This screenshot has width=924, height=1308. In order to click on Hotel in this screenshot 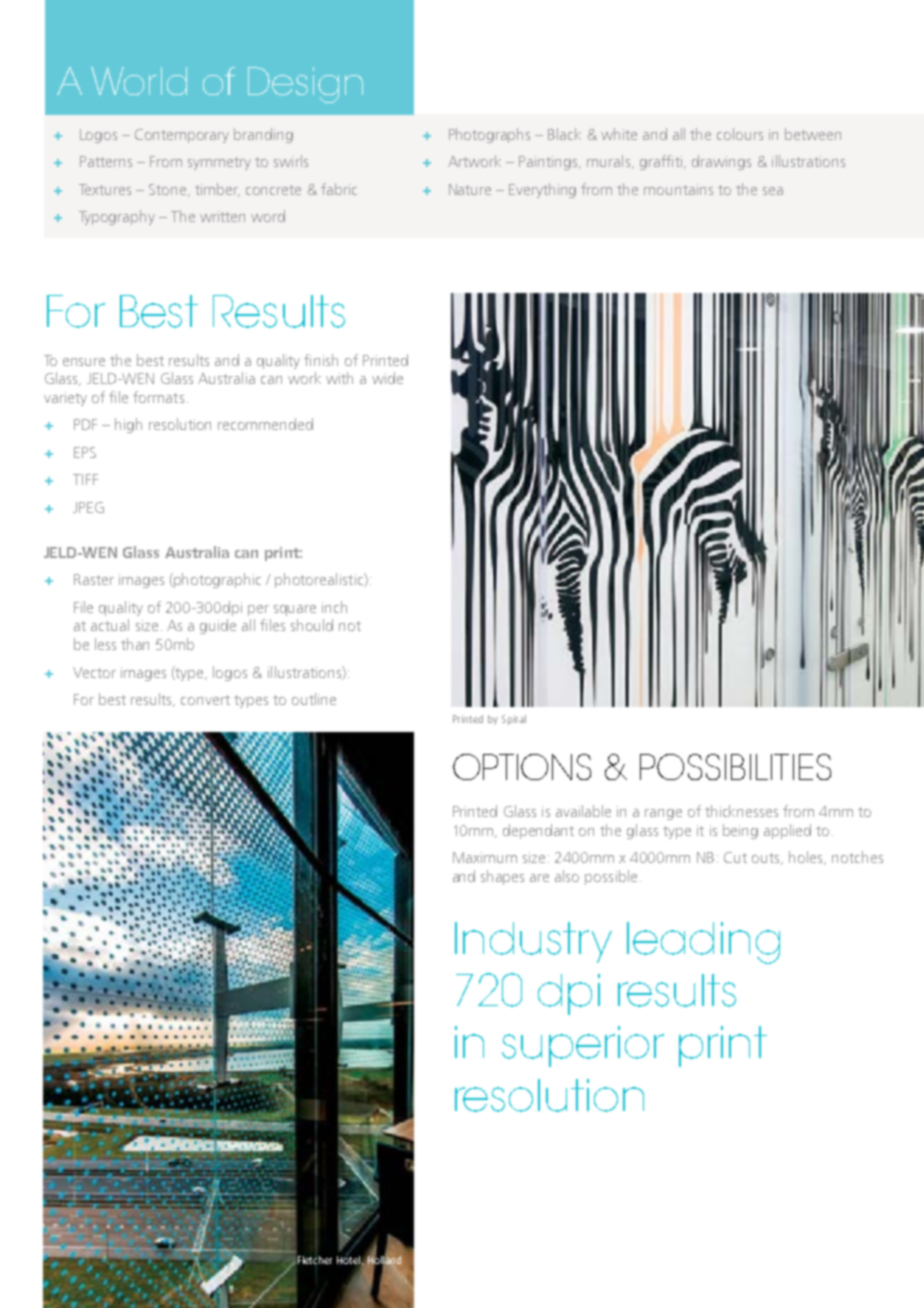, I will do `click(349, 1259)`.
